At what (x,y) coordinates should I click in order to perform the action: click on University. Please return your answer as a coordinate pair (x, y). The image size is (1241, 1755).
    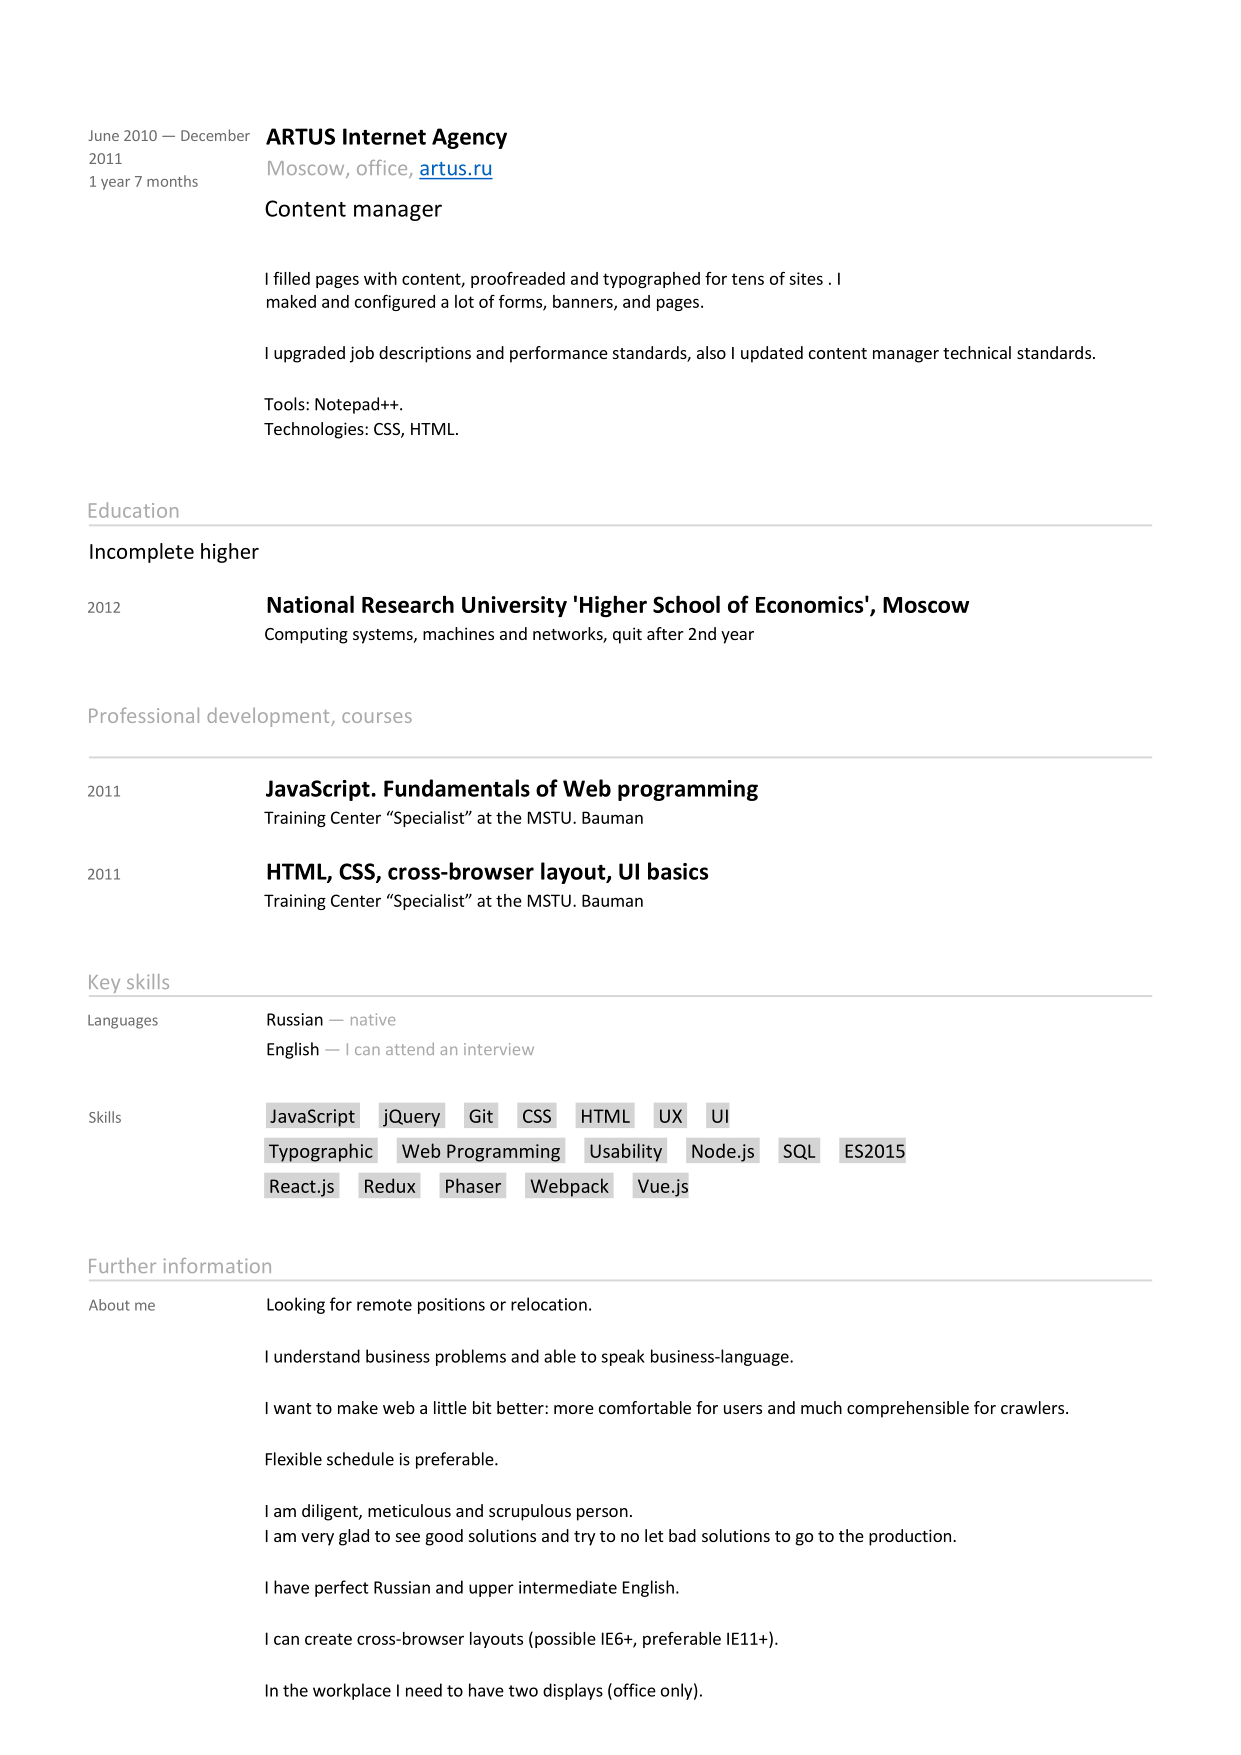
    Looking at the image, I should click on (514, 606).
